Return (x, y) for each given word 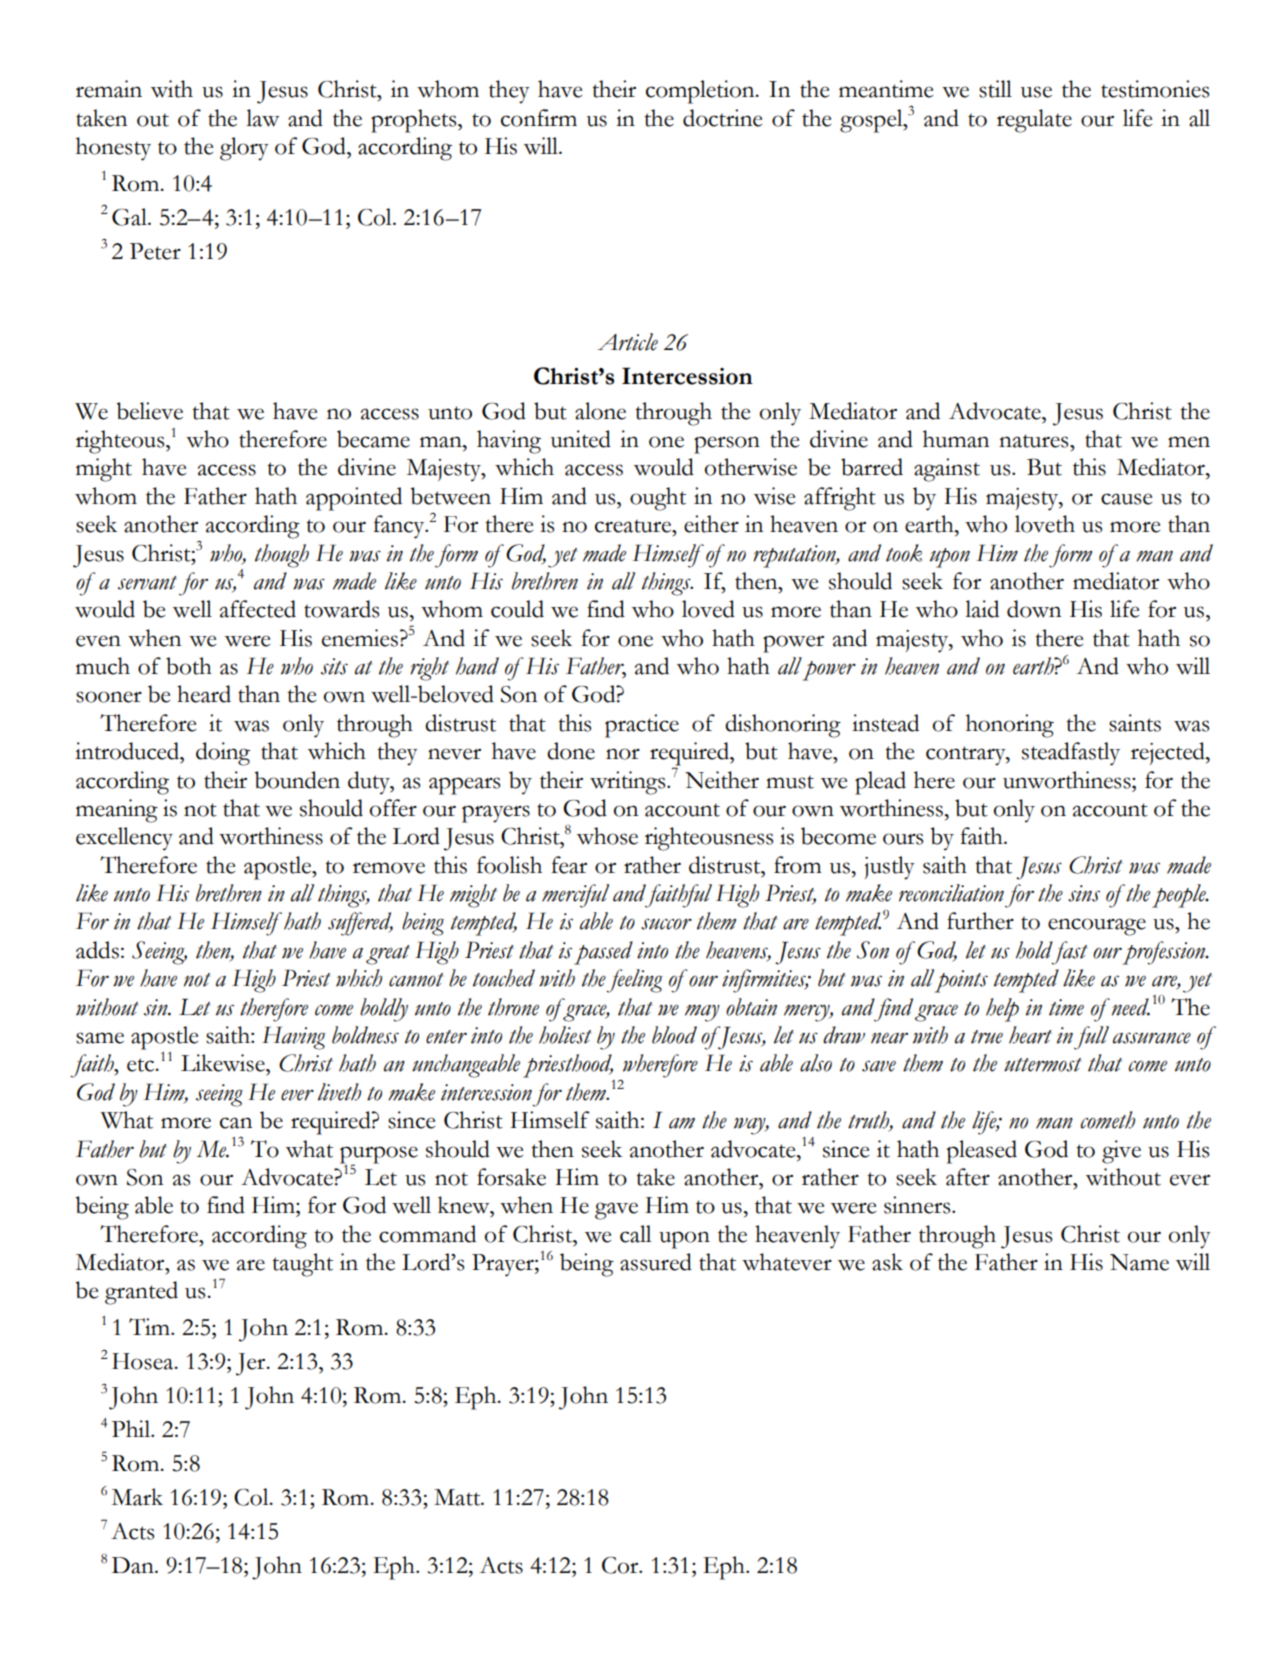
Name (1139, 1262)
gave (616, 1211)
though (282, 556)
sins (1084, 893)
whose (607, 836)
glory (244, 149)
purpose (379, 1155)
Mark (137, 1497)
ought (658, 499)
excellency (124, 839)
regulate (1034, 121)
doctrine (722, 118)
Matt (458, 1497)
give (1121, 1152)
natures (1035, 441)
